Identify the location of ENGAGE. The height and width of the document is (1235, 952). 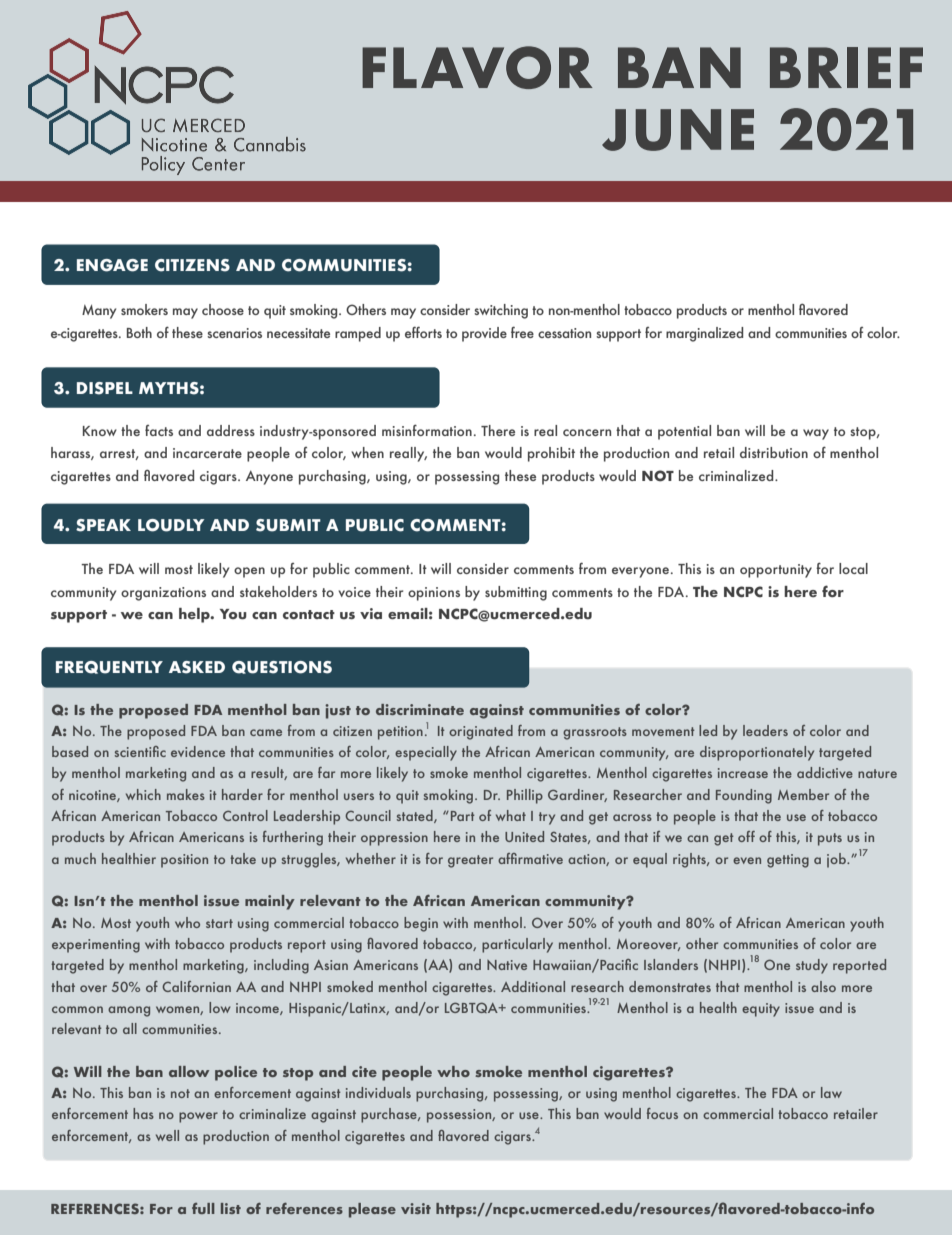
(112, 265).
